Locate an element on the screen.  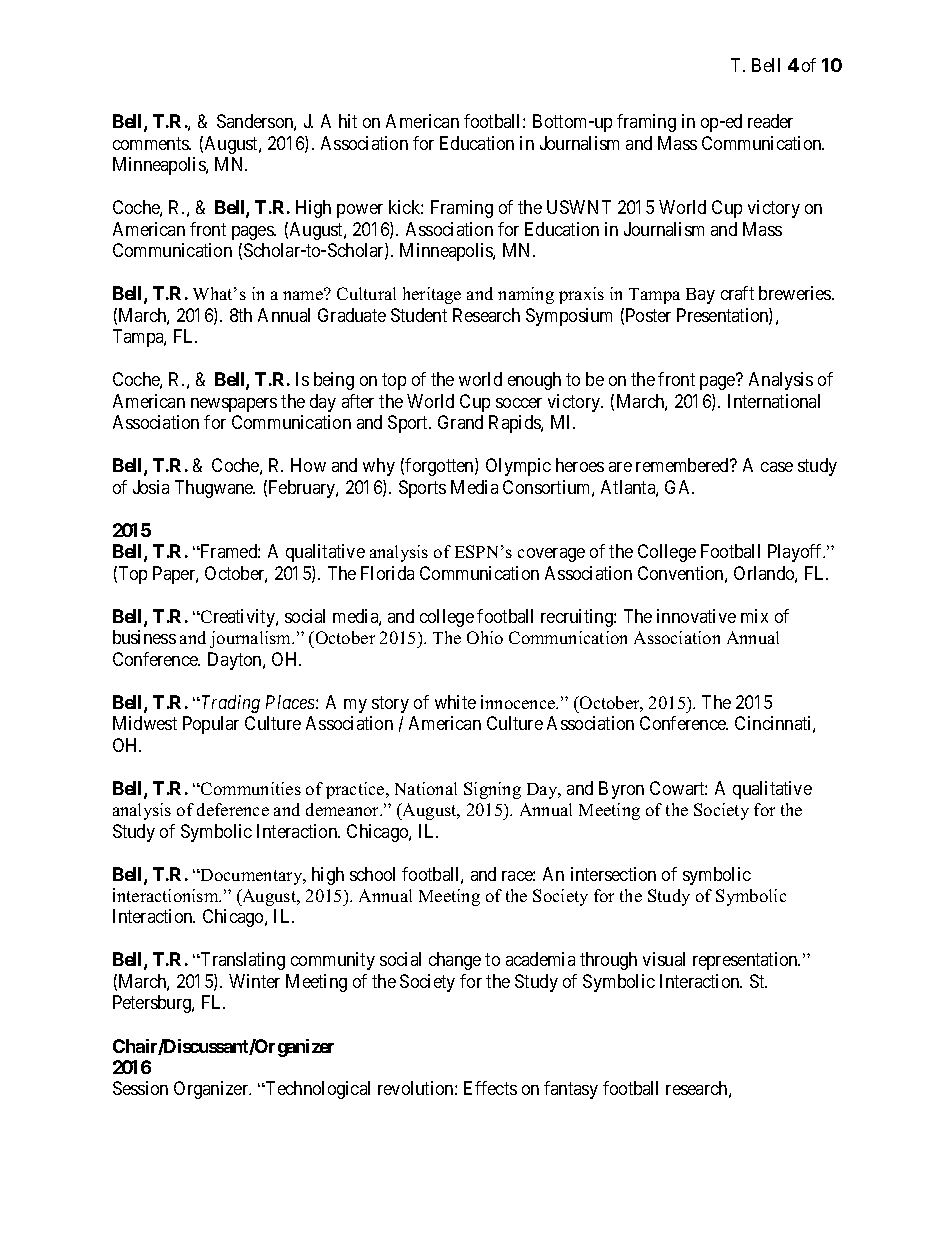
power is located at coordinates (360, 211).
